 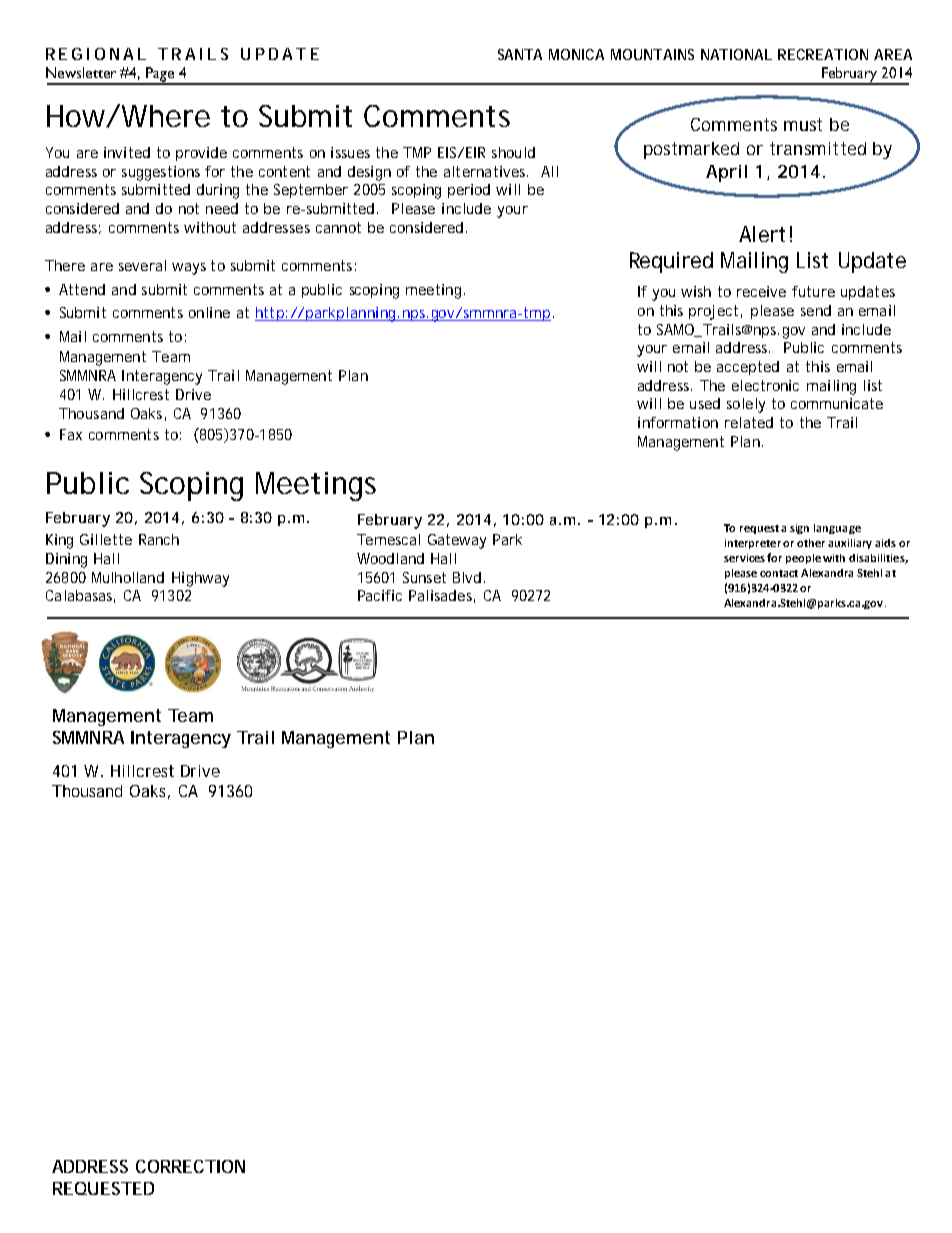 I want to click on contact, so click(x=779, y=573).
